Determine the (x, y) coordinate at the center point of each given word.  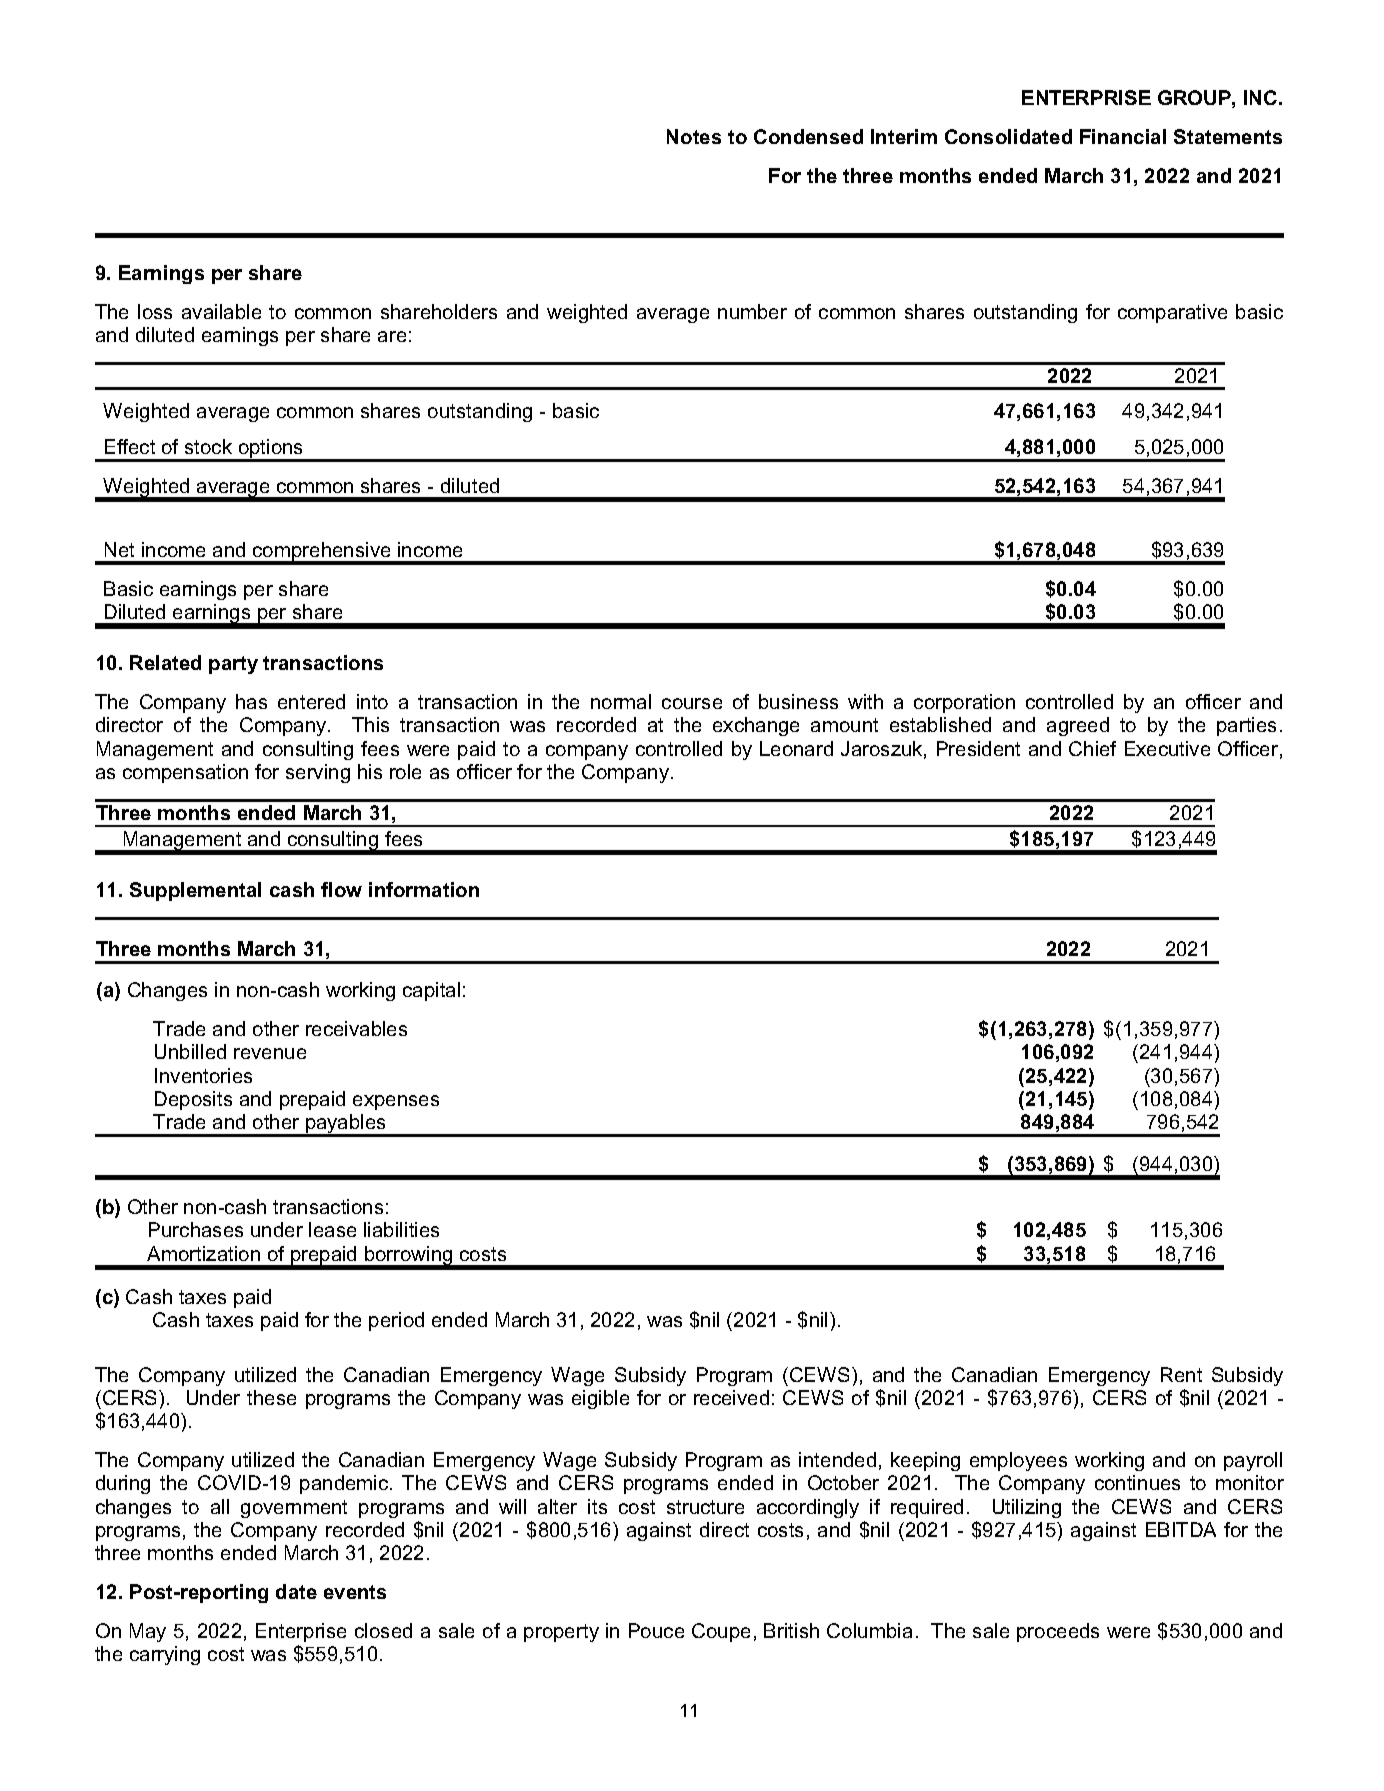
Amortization (203, 1253)
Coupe (721, 1632)
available (221, 311)
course (692, 703)
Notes (694, 136)
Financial (1123, 136)
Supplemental (195, 891)
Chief (1092, 748)
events (355, 1592)
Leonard (796, 748)
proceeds (1058, 1632)
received (731, 1397)
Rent (1181, 1374)
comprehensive (322, 553)
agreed (1078, 726)
